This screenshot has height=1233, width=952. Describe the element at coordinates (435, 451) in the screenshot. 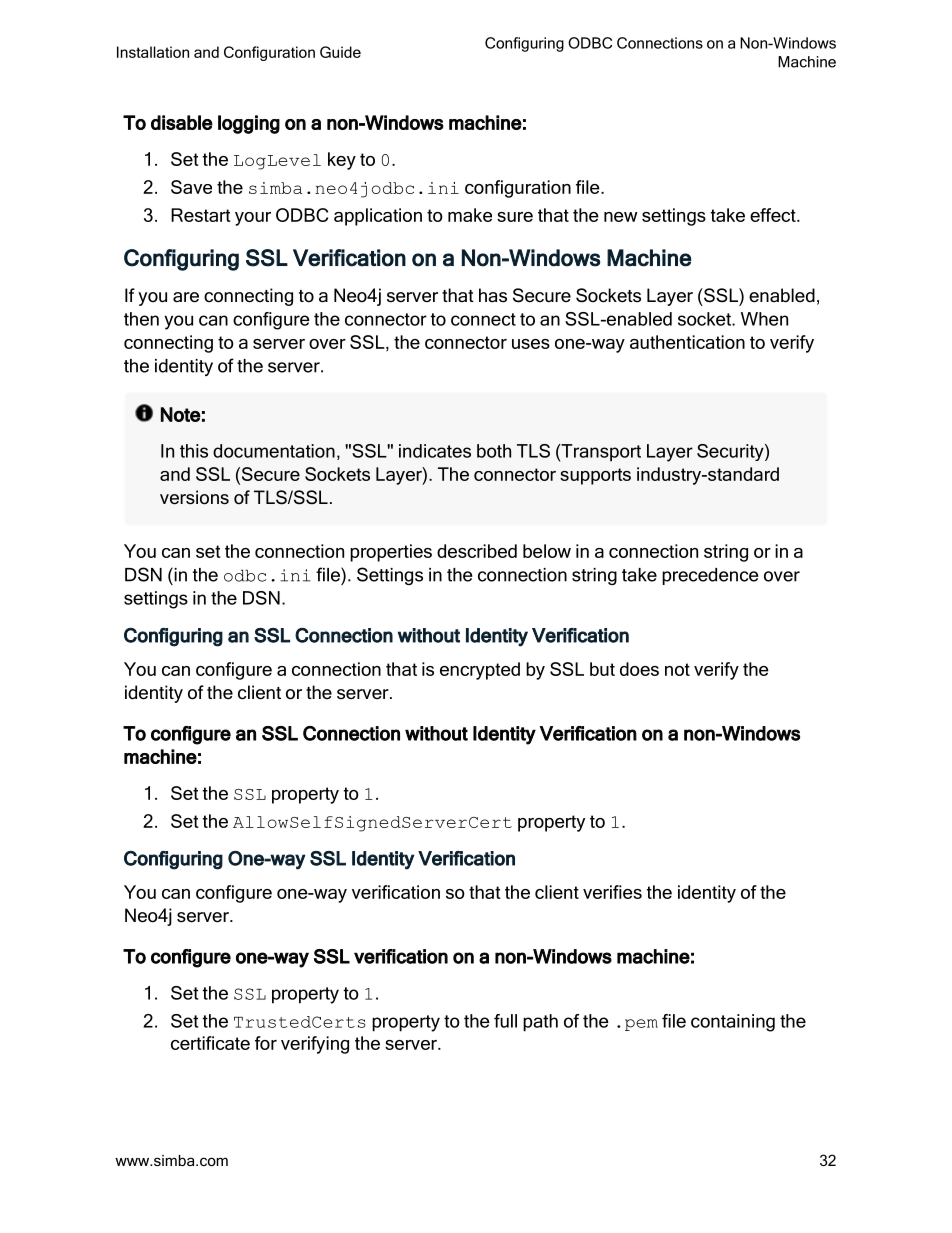

I see `indicates` at that location.
